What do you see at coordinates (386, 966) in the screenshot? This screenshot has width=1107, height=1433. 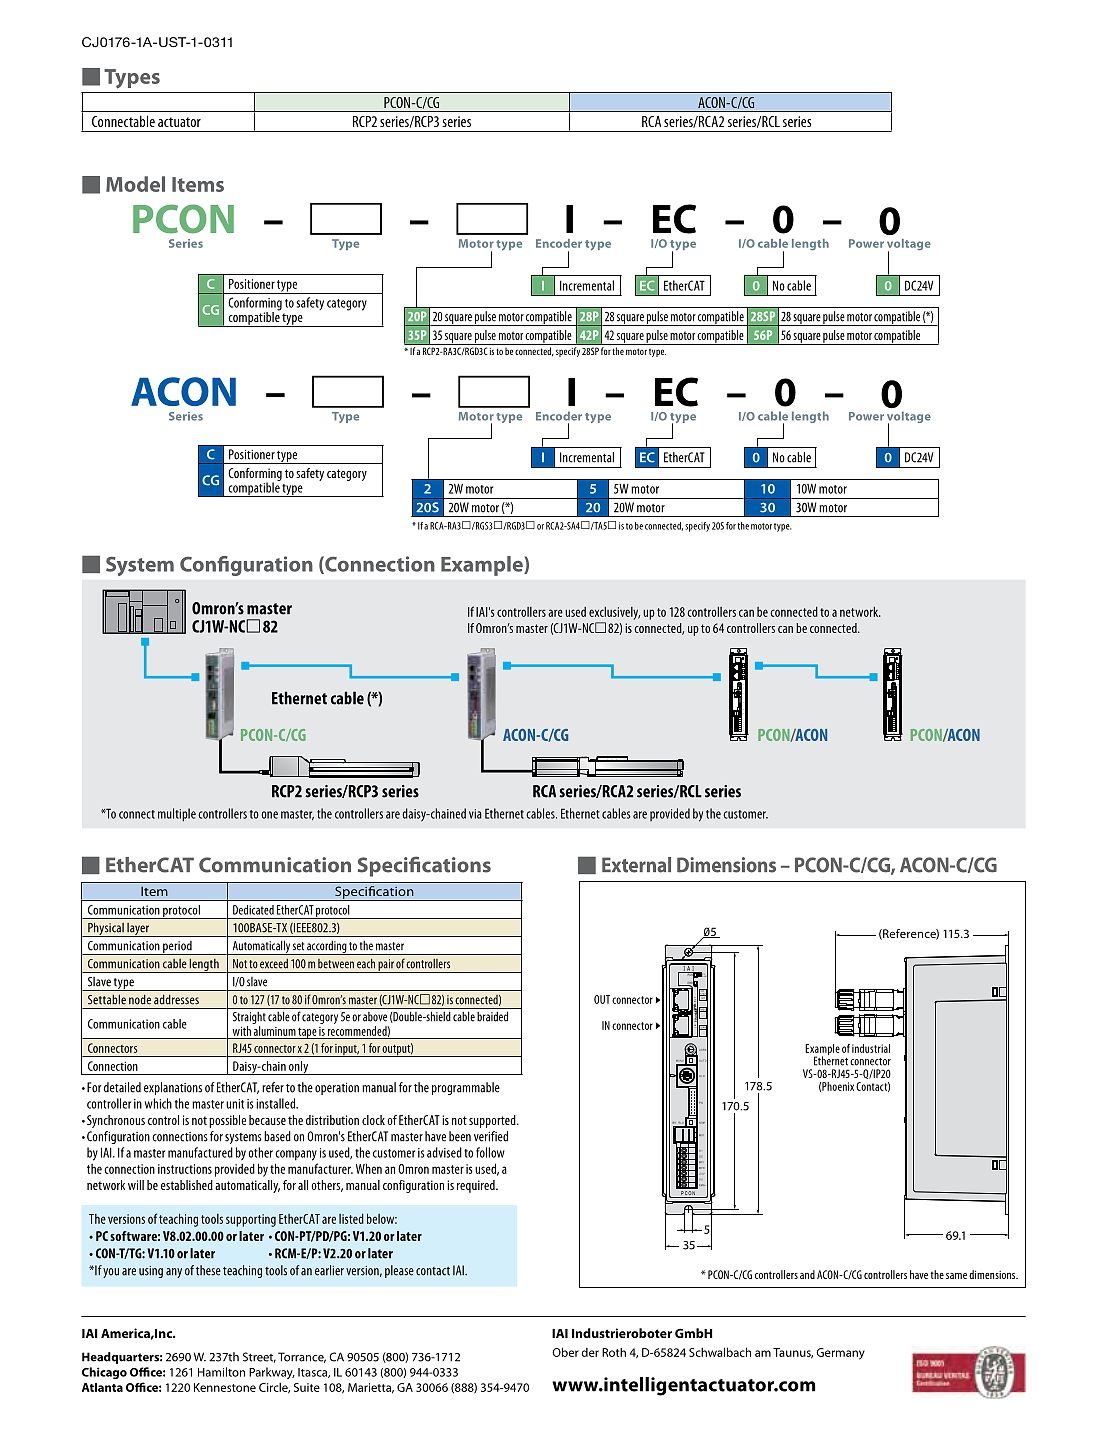 I see `pair` at bounding box center [386, 966].
